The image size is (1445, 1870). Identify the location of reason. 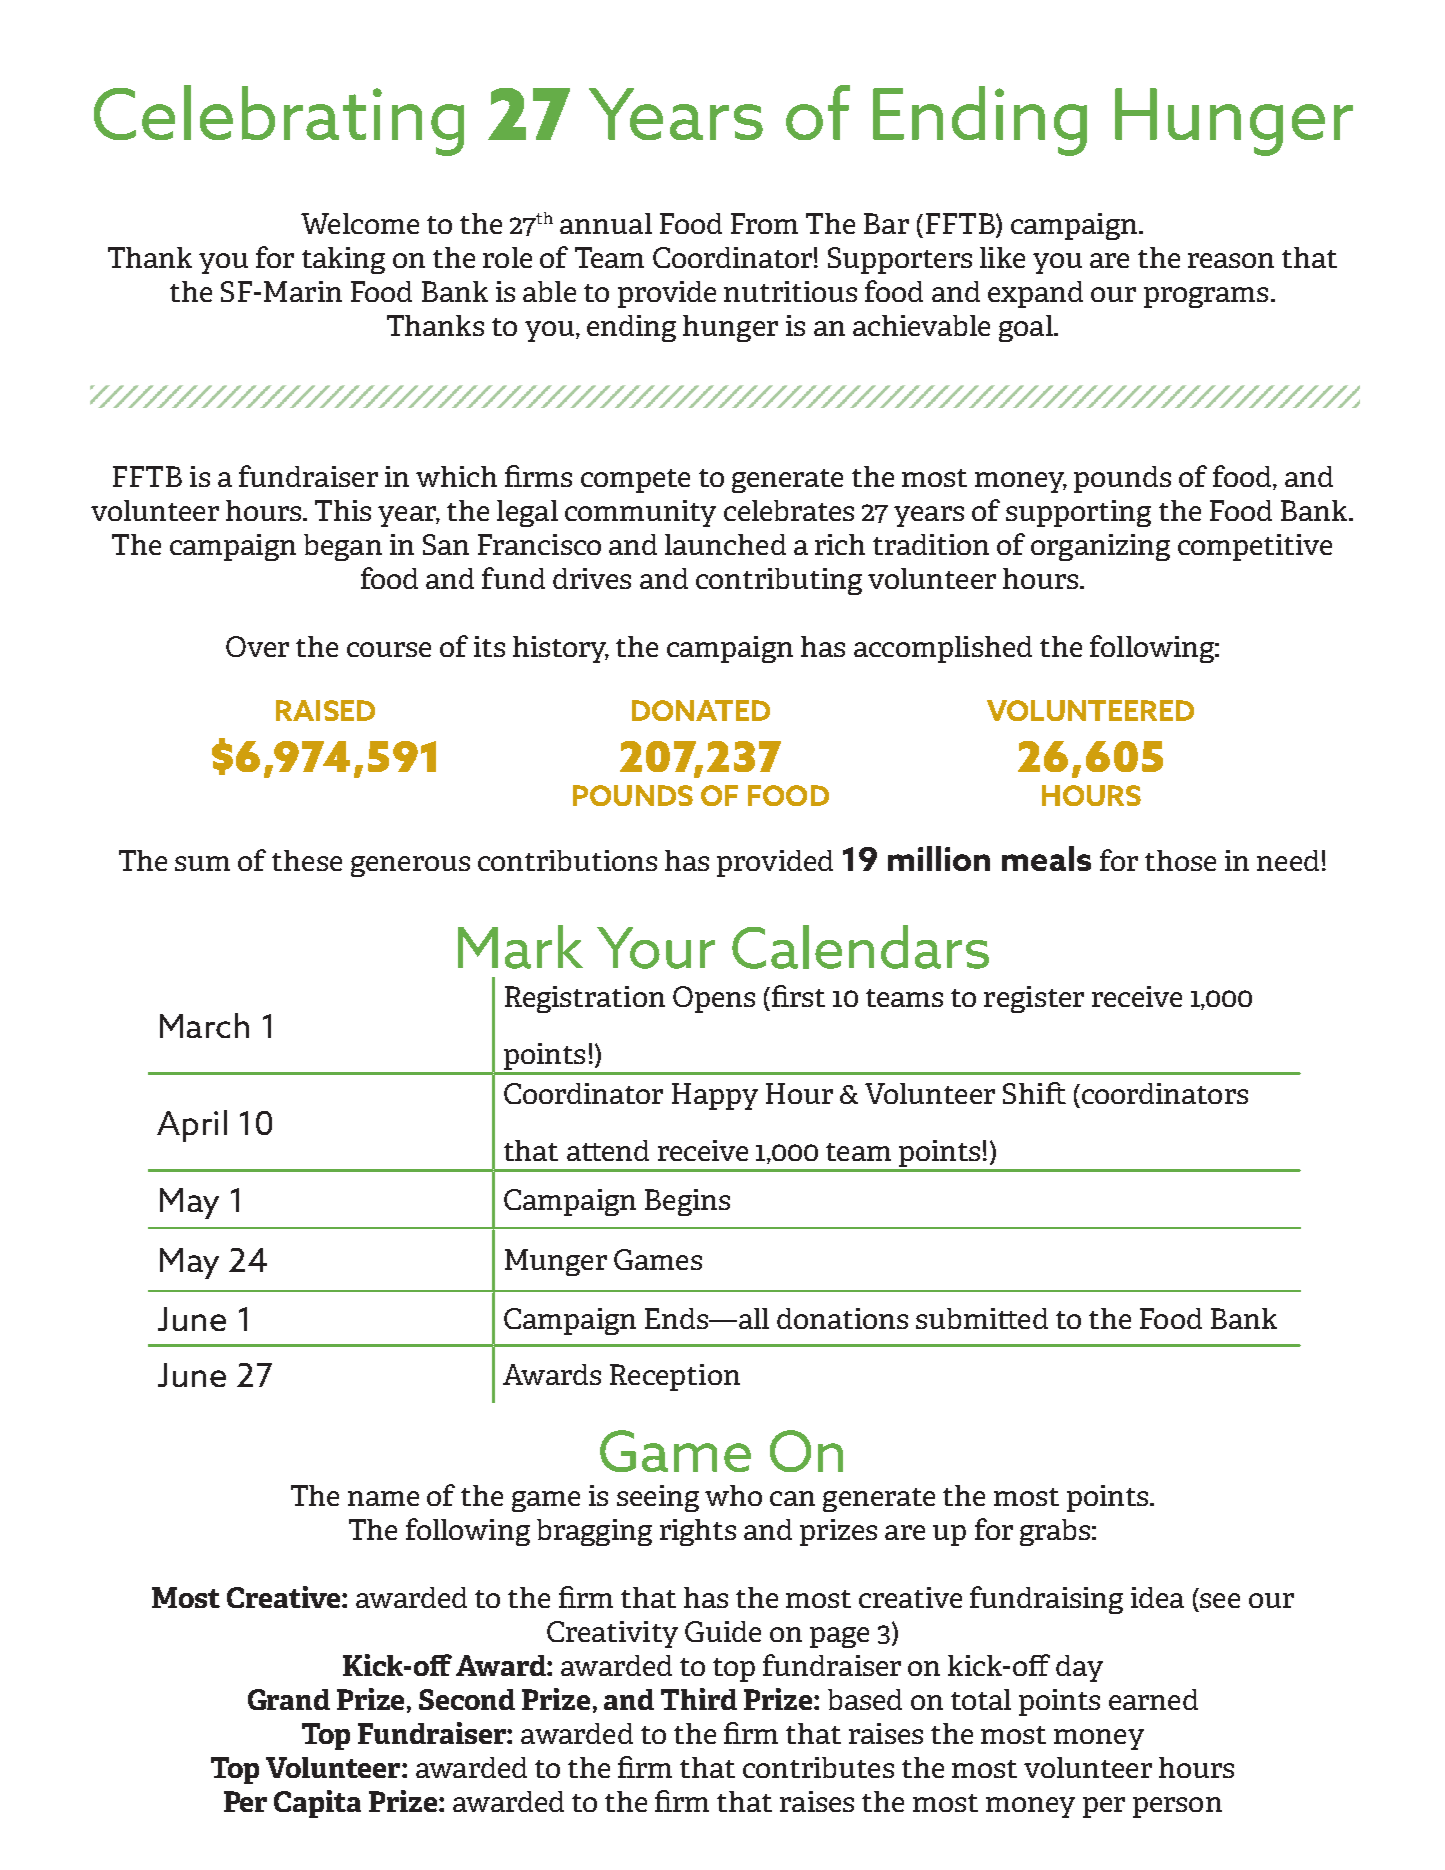
(1231, 260).
